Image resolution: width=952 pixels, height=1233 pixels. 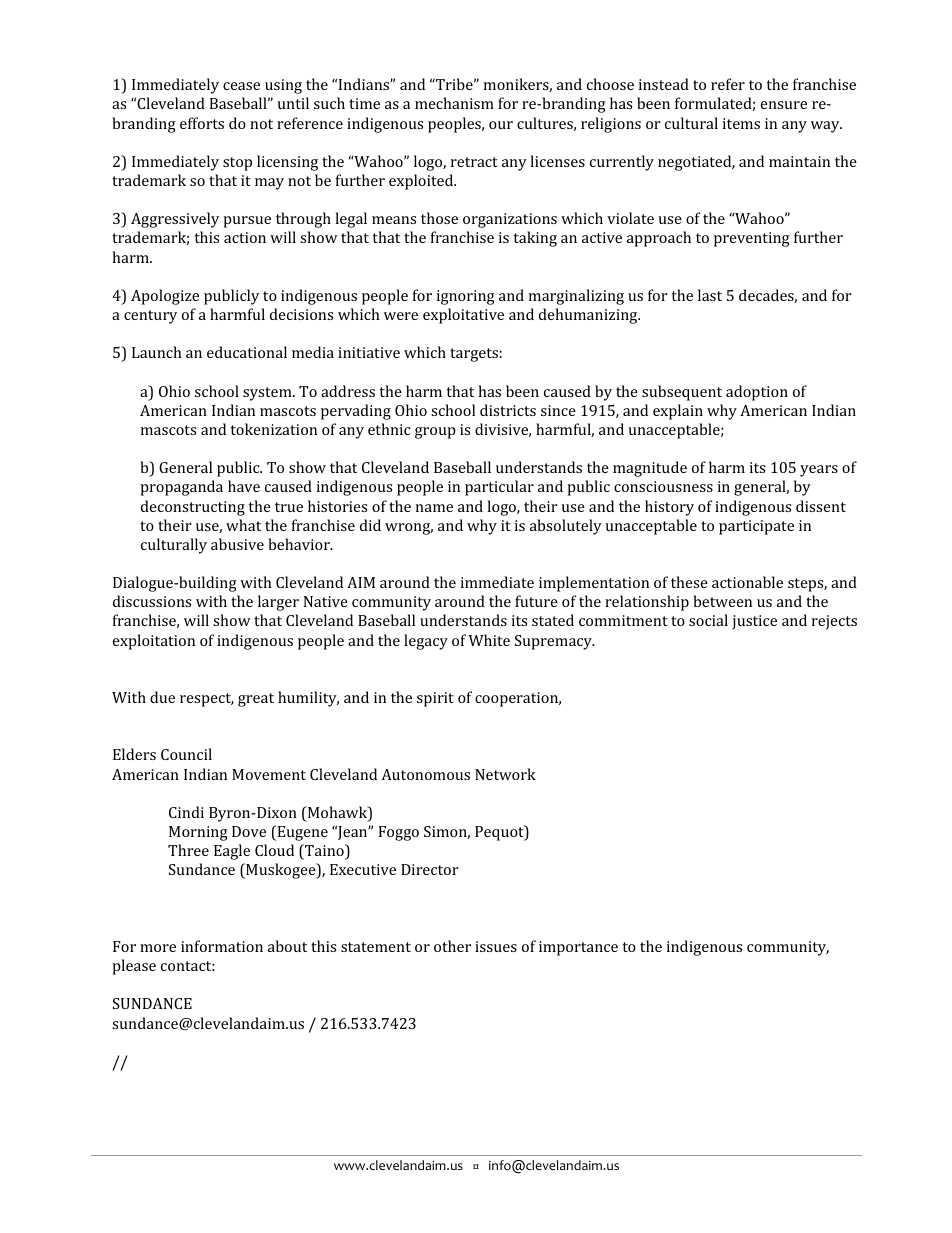 What do you see at coordinates (754, 622) in the screenshot?
I see `justice` at bounding box center [754, 622].
